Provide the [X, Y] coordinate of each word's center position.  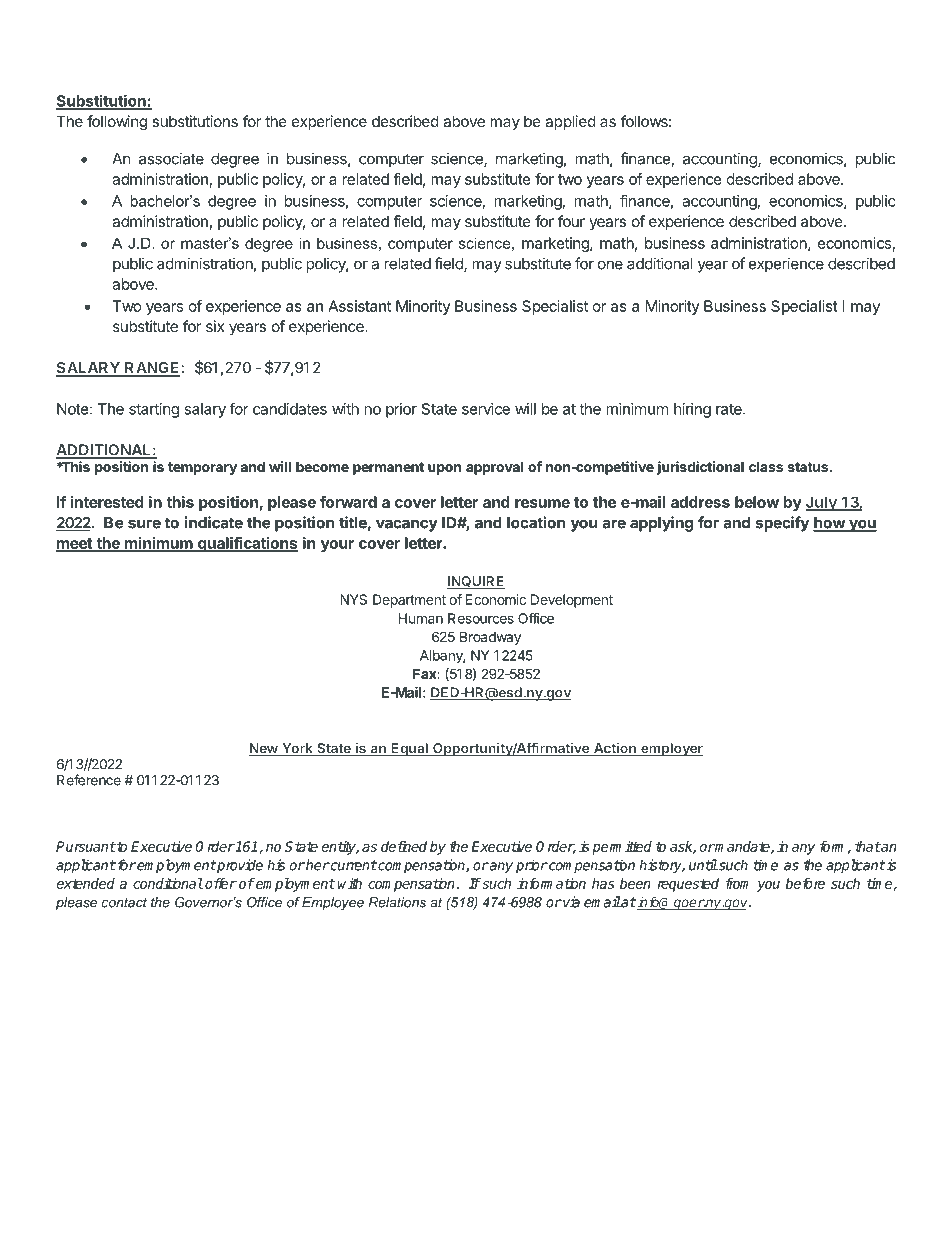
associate [171, 158]
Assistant [359, 306]
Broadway [490, 638]
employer [671, 749]
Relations [397, 902]
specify [782, 524]
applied [570, 122]
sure [144, 524]
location [536, 522]
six [215, 326]
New [264, 749]
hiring [692, 410]
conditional [168, 883]
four [571, 221]
